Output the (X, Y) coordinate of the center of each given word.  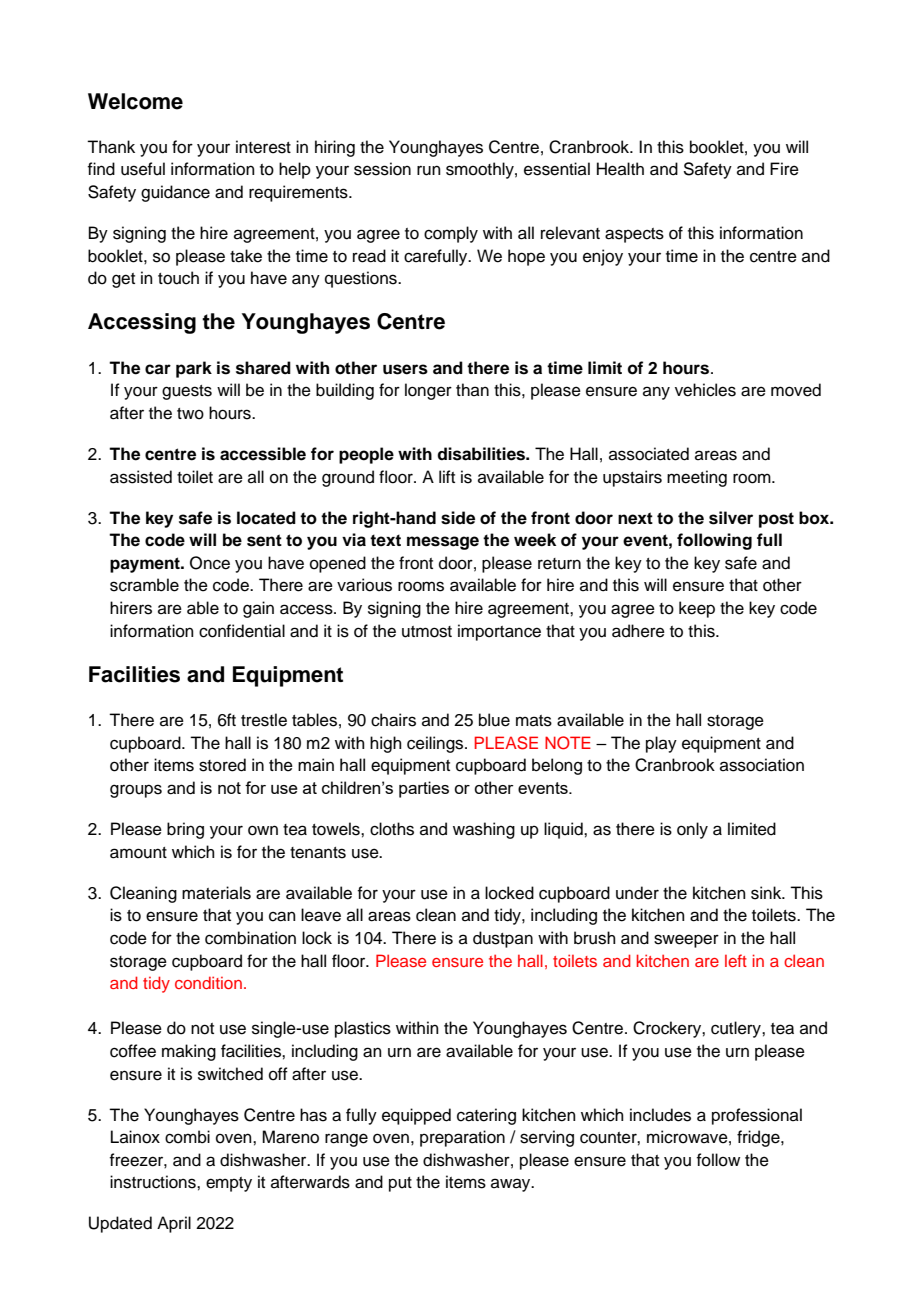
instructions (154, 1182)
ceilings (436, 744)
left (736, 960)
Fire (784, 169)
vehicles (705, 390)
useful (143, 169)
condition (208, 982)
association (762, 765)
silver (731, 518)
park (194, 369)
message (443, 543)
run (429, 170)
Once (210, 563)
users (405, 369)
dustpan (503, 939)
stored (222, 765)
